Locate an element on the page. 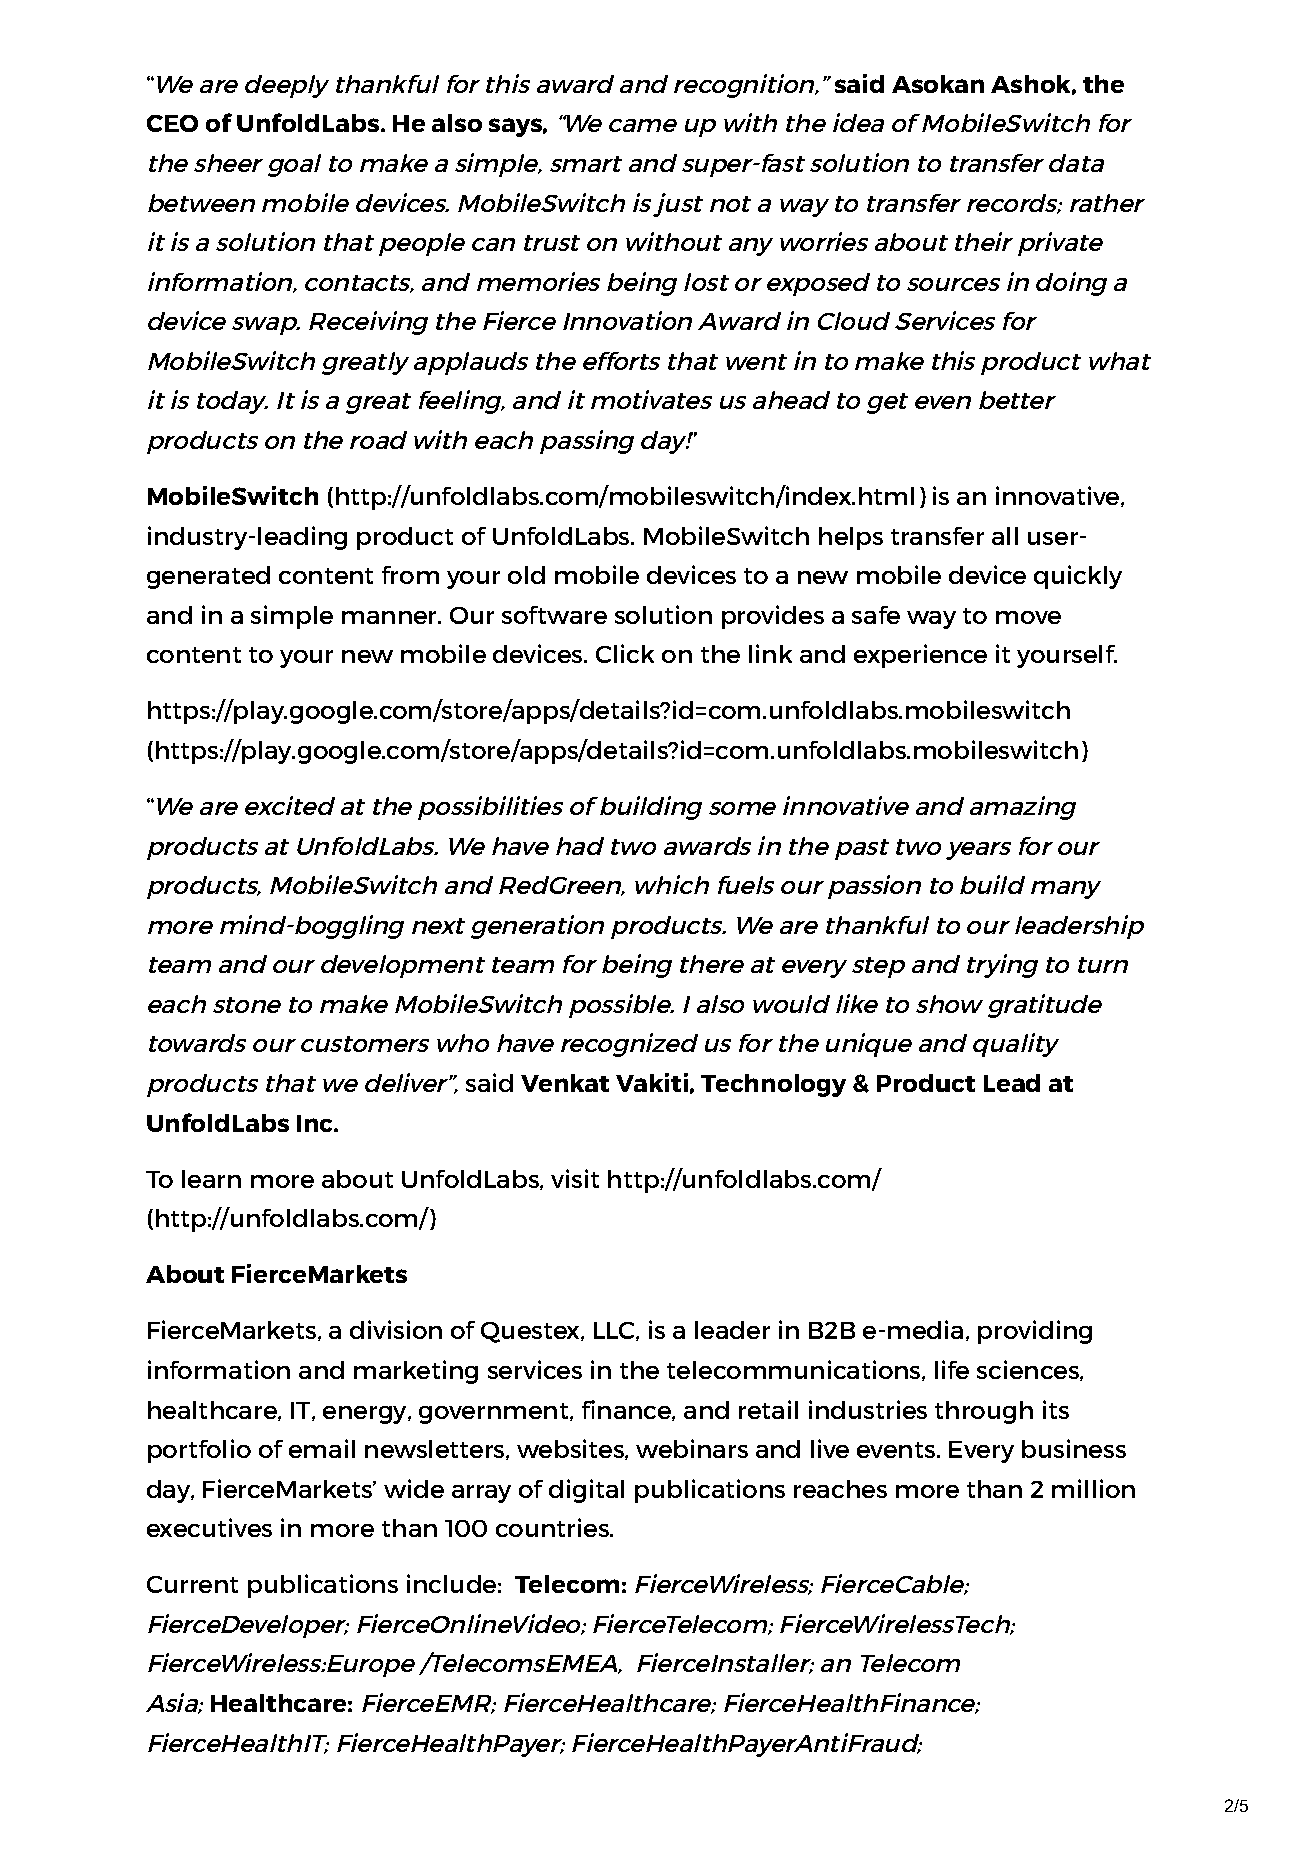  Technology is located at coordinates (773, 1085).
